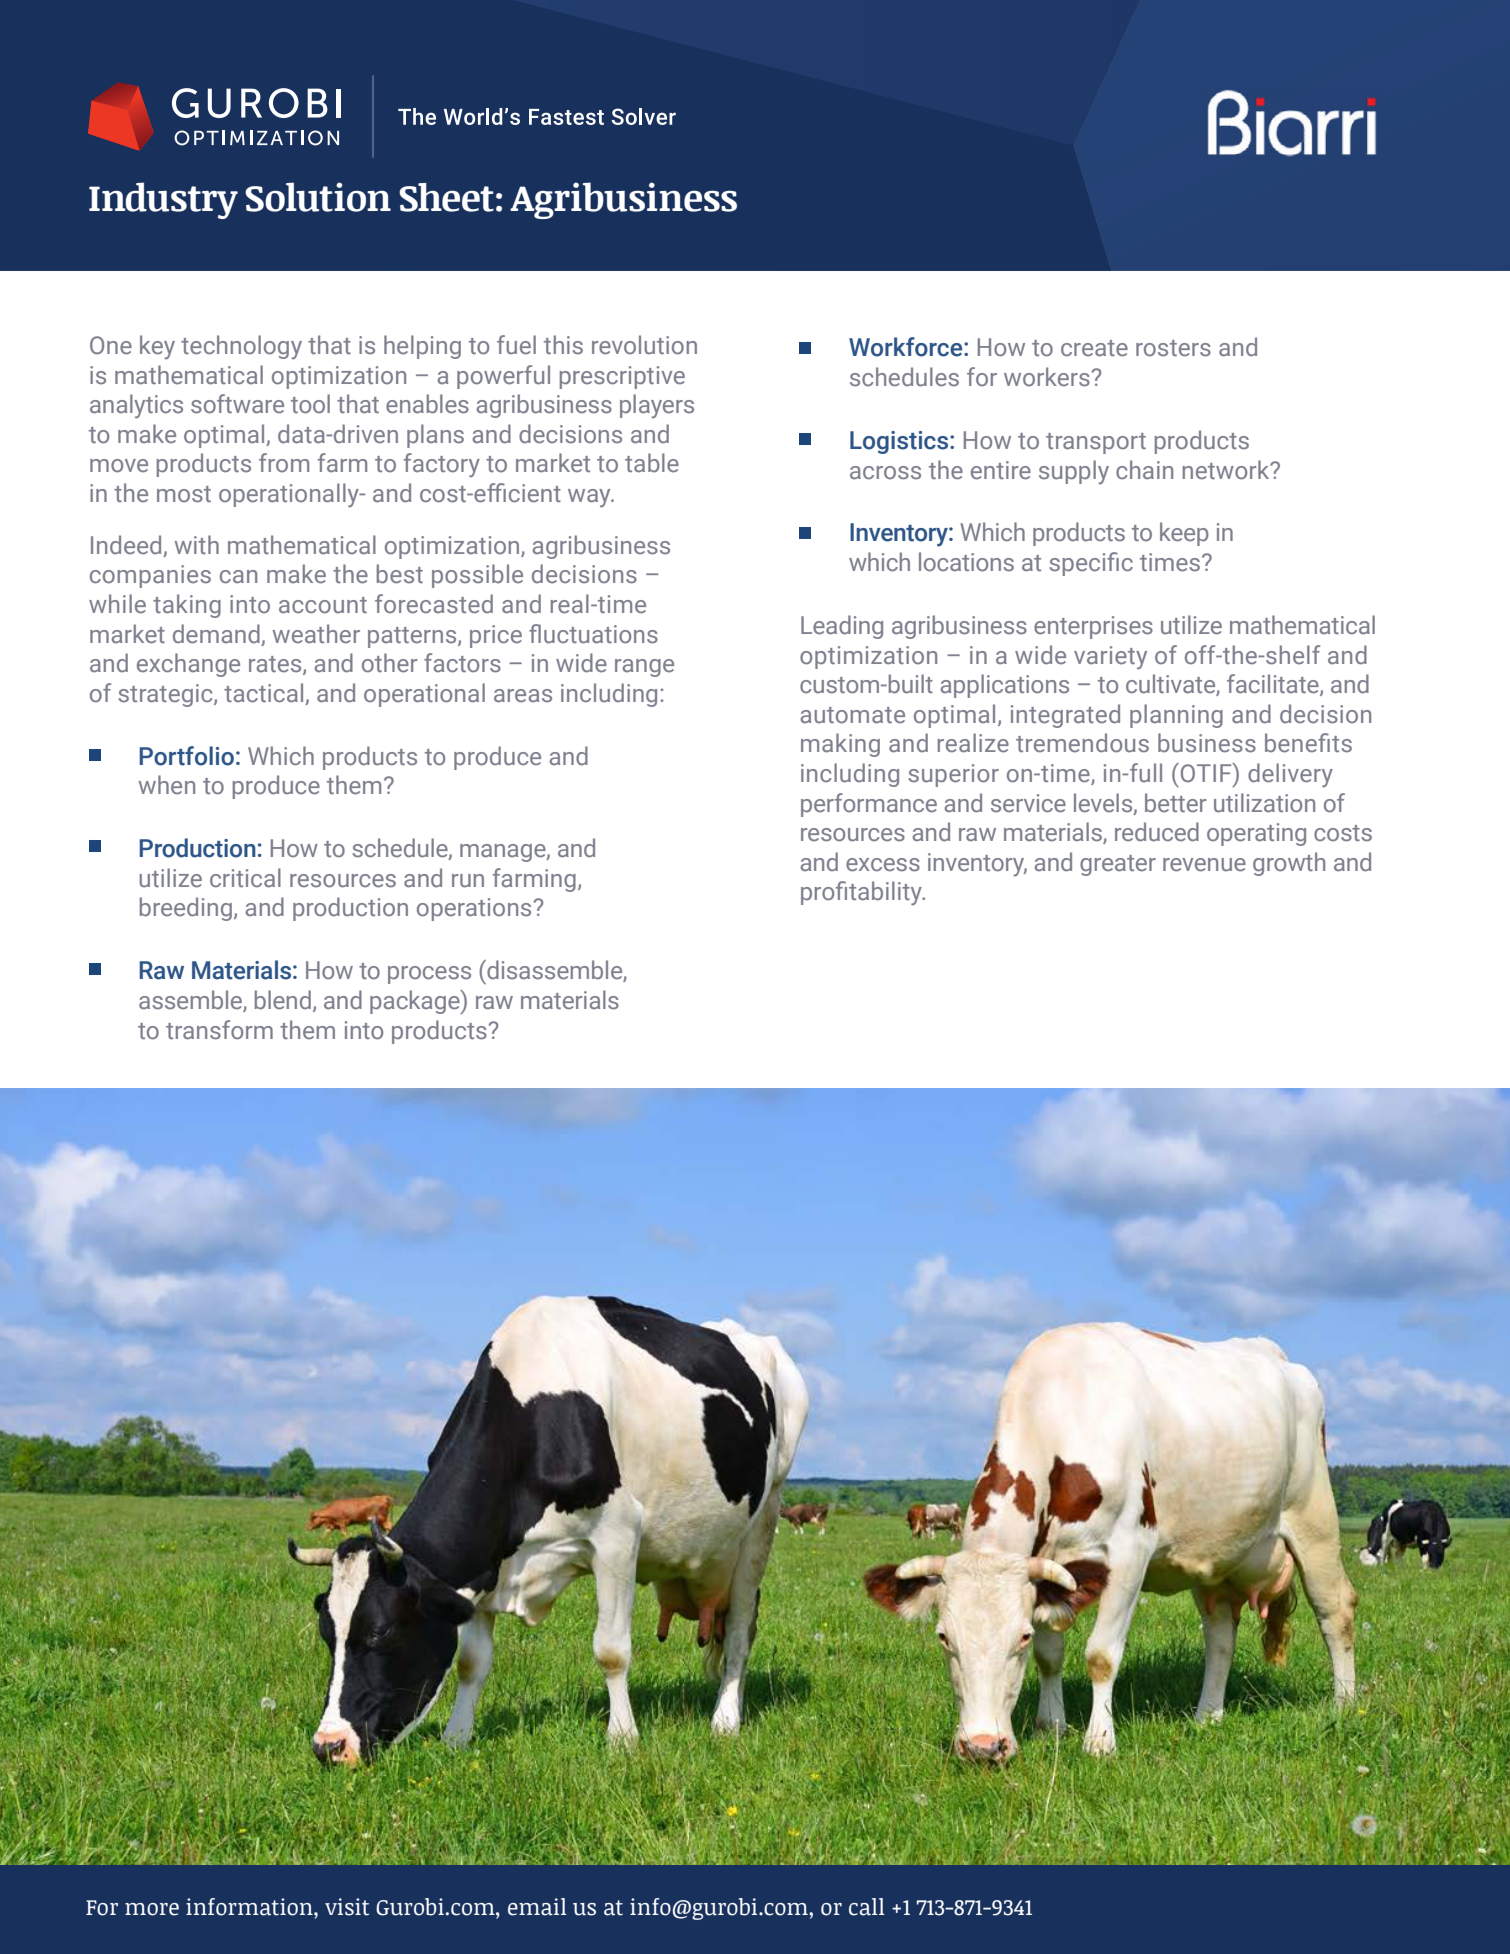 Image resolution: width=1510 pixels, height=1954 pixels. I want to click on revolution, so click(644, 345).
